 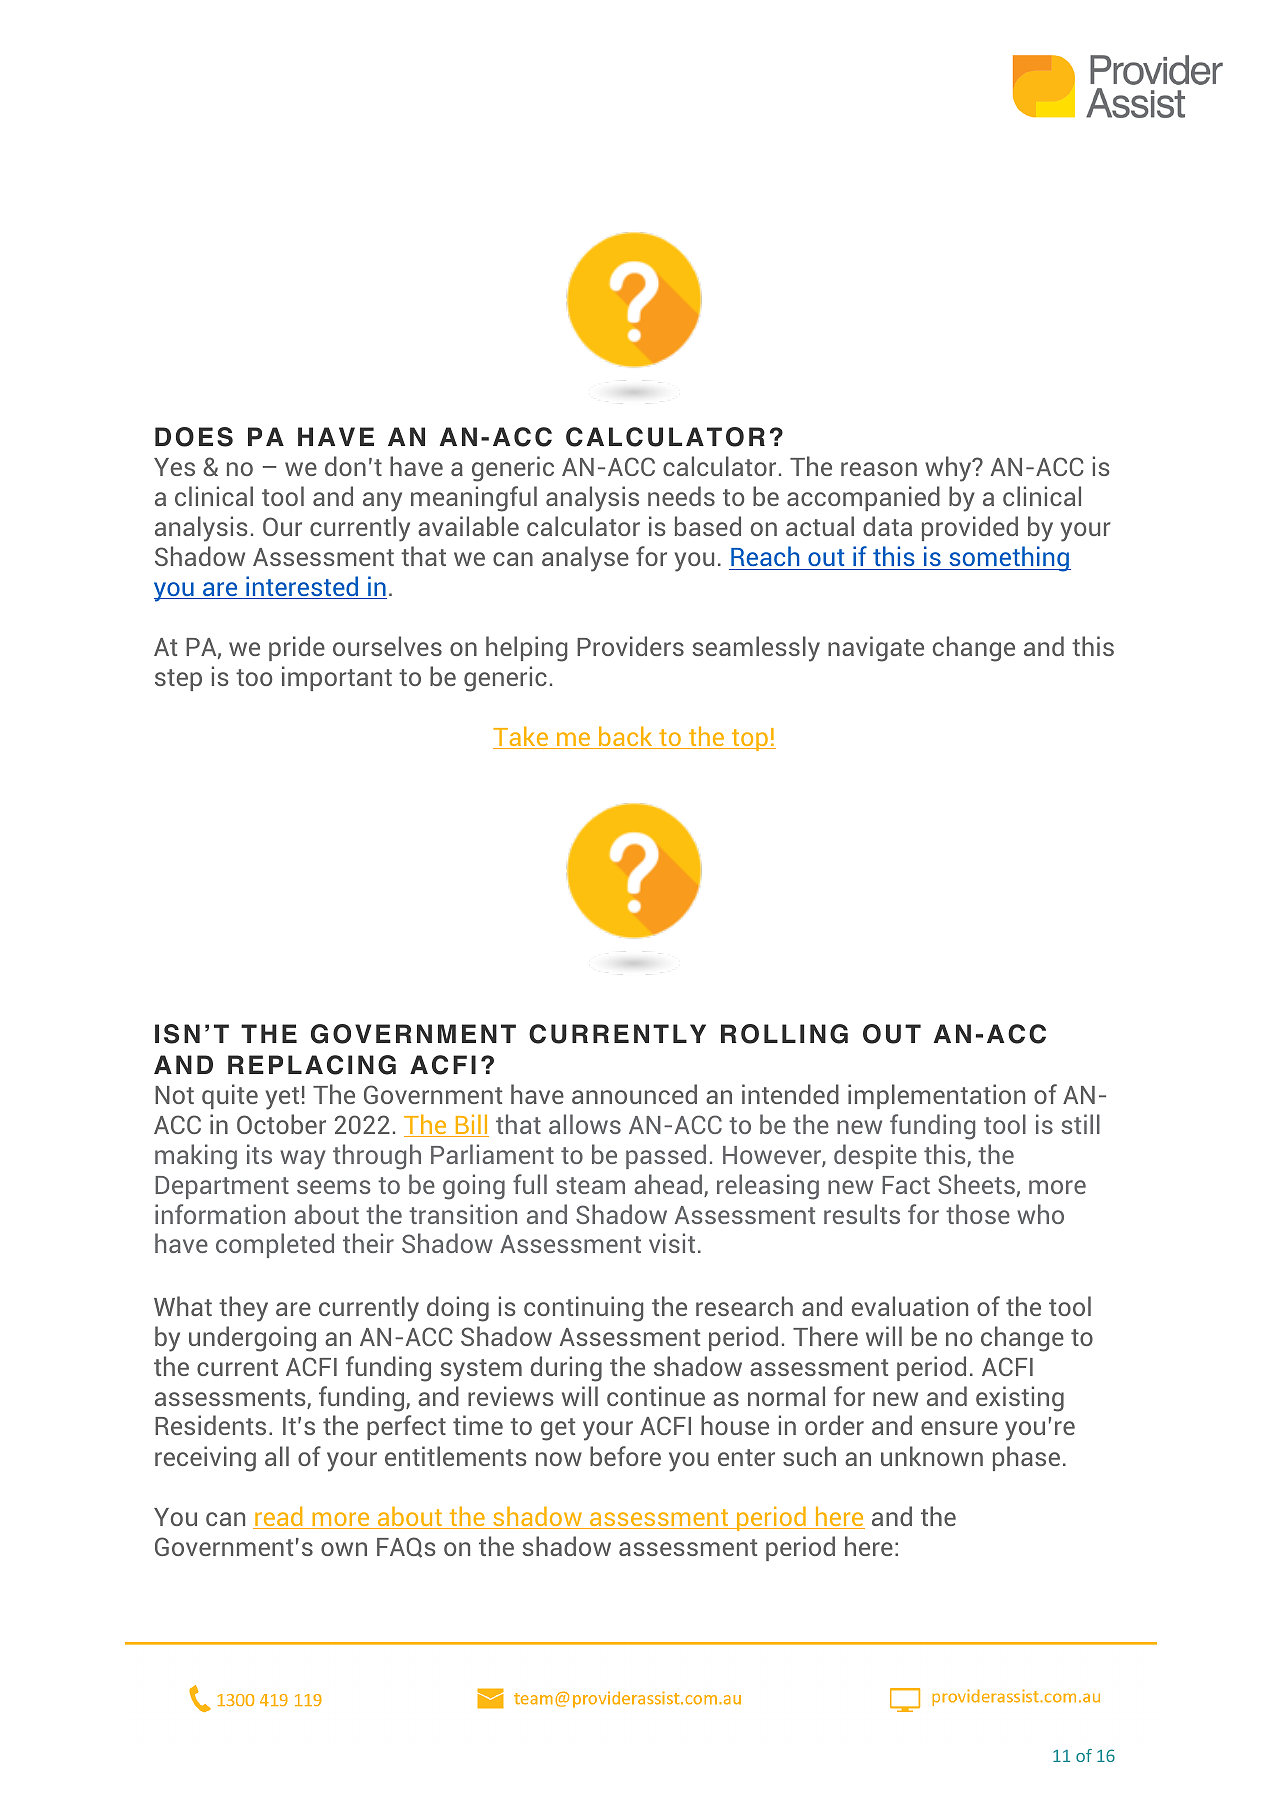 I want to click on provided, so click(x=970, y=528).
